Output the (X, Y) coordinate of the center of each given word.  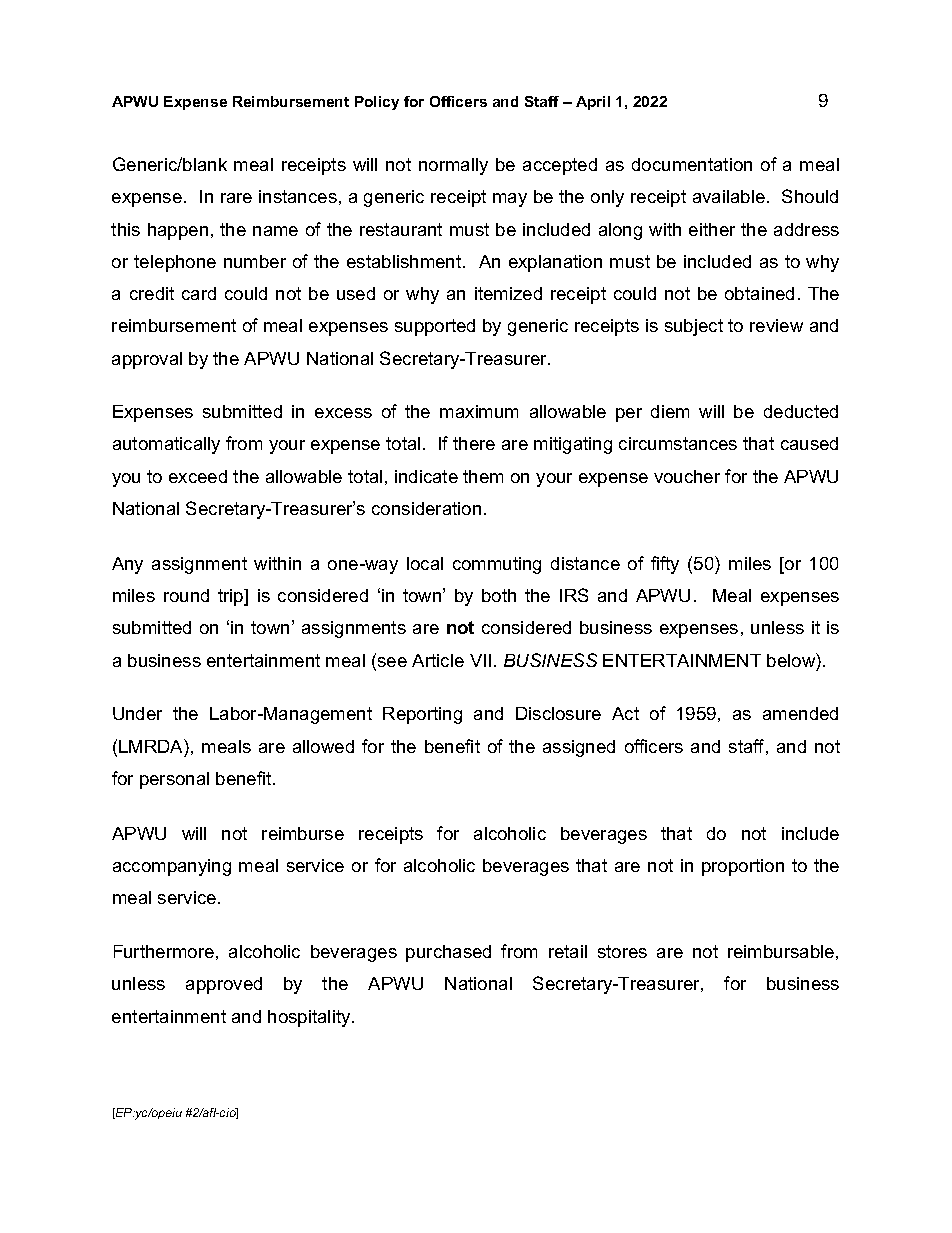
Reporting (422, 715)
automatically (166, 445)
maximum (479, 411)
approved (224, 985)
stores (622, 951)
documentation (692, 164)
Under (137, 713)
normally (453, 166)
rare (236, 198)
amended (800, 713)
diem (670, 411)
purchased (448, 953)
